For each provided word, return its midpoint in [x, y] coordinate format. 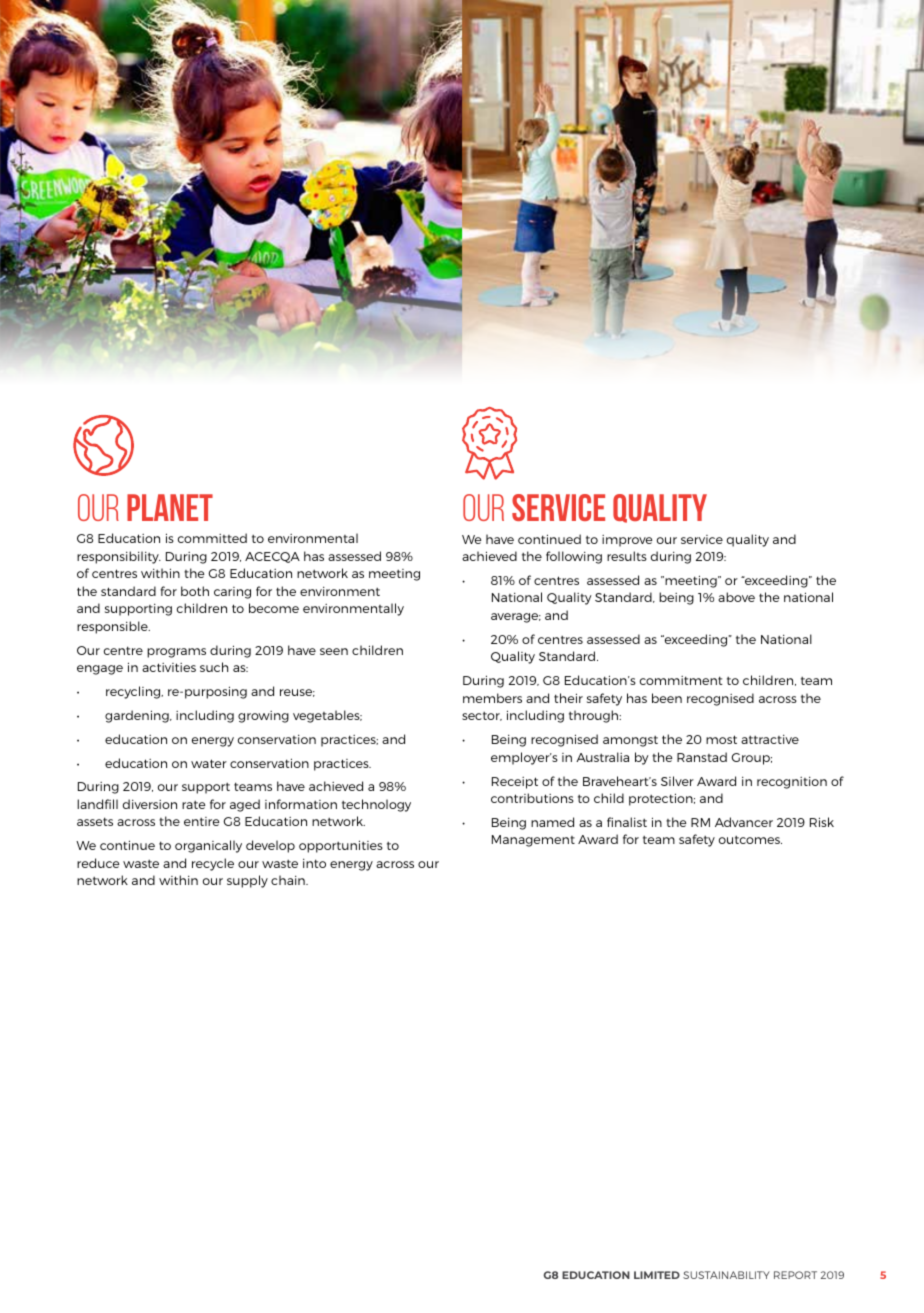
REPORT [795, 1275]
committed [212, 538]
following [574, 557]
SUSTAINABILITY [726, 1275]
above [736, 597]
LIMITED [657, 1275]
